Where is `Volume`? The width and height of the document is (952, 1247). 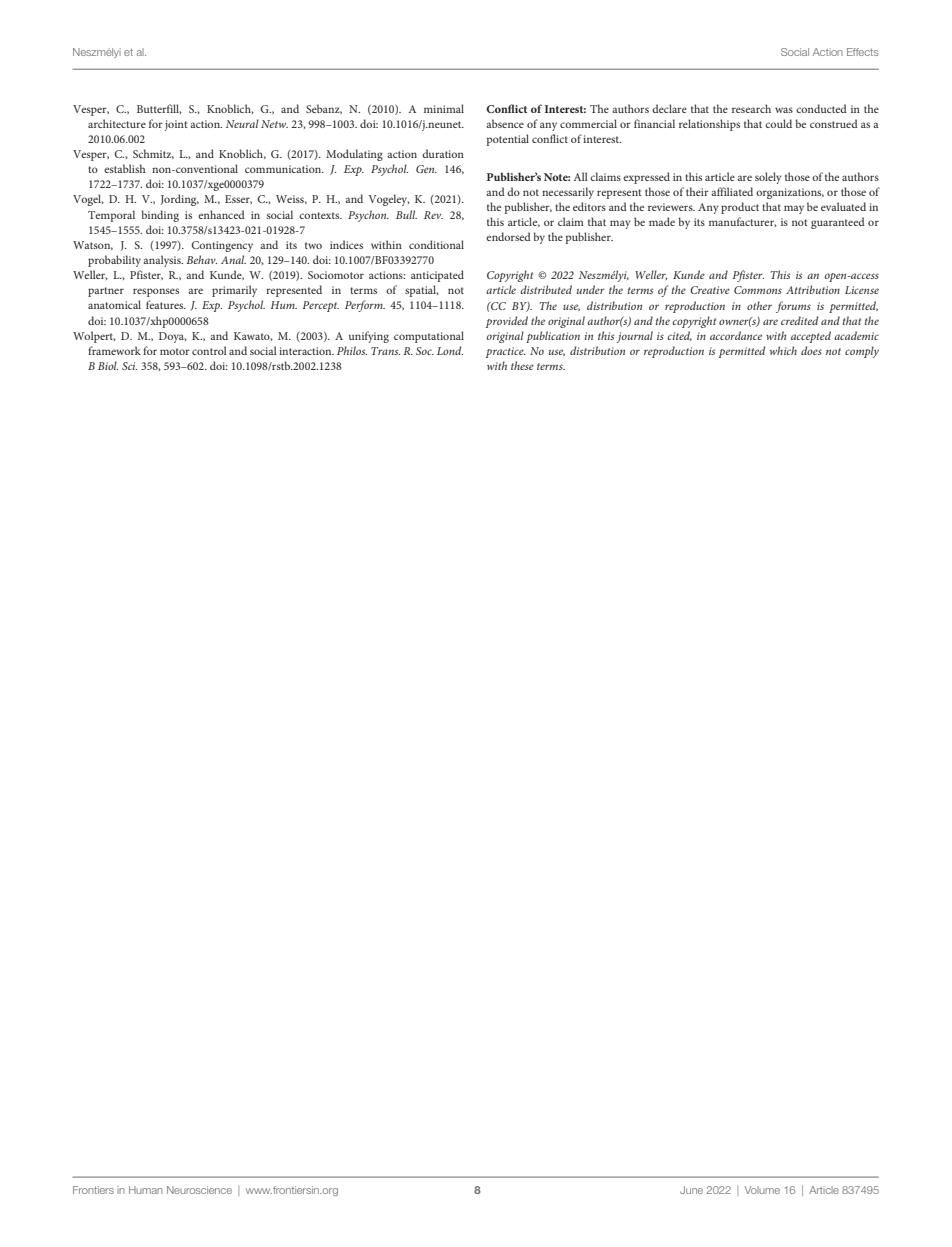
Volume is located at coordinates (762, 1190).
